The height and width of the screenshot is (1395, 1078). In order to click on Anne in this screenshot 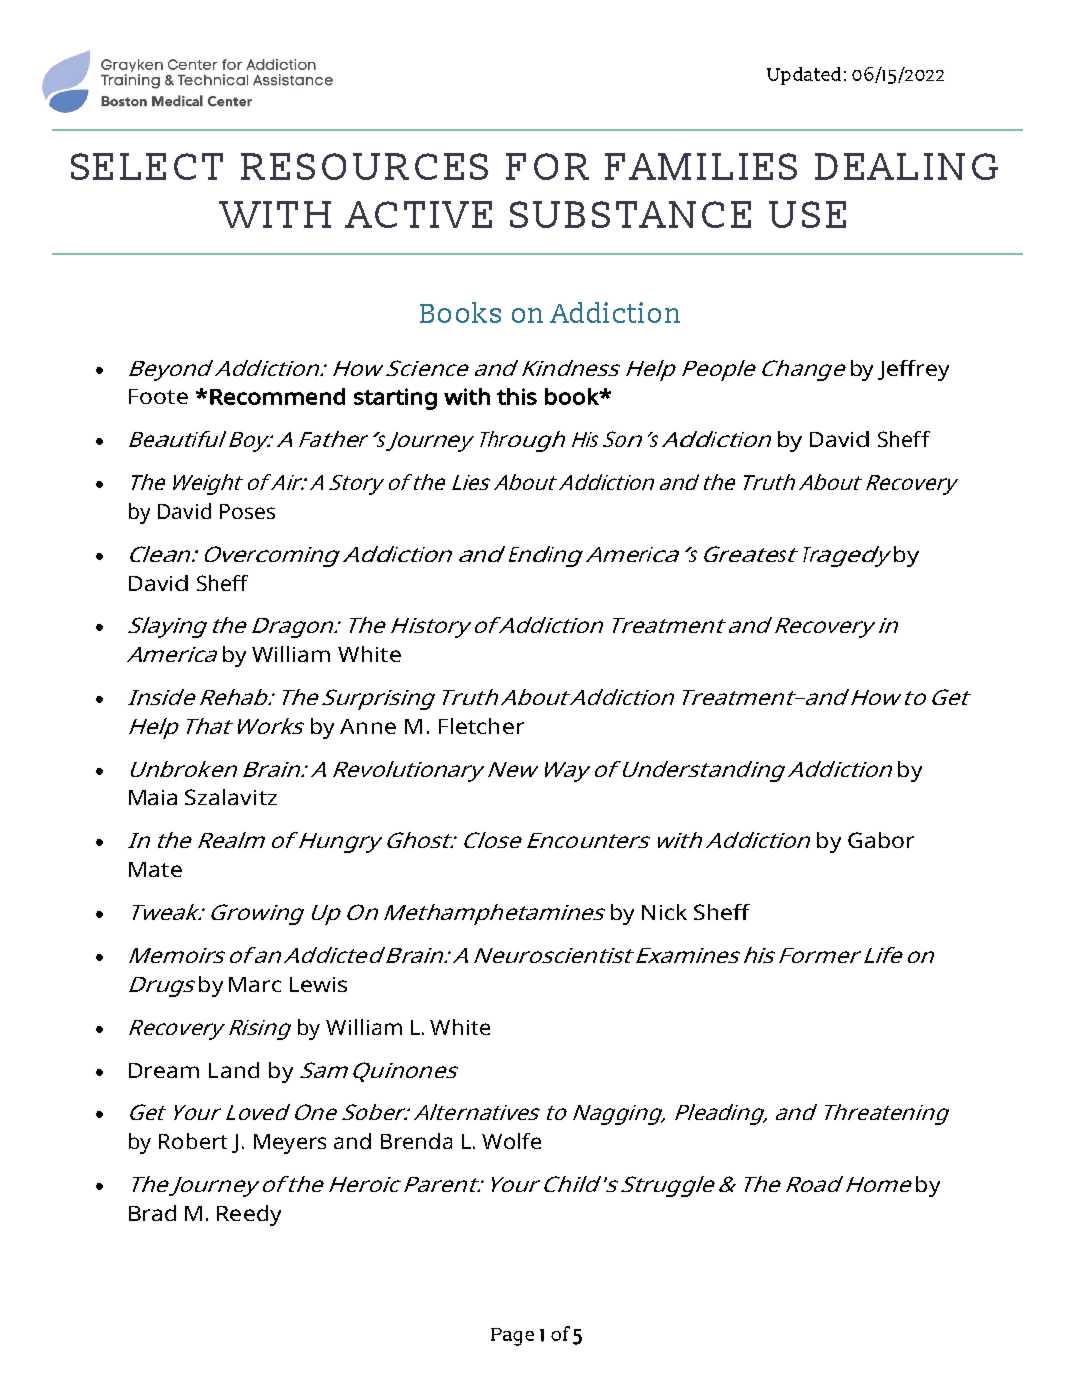, I will do `click(368, 726)`.
